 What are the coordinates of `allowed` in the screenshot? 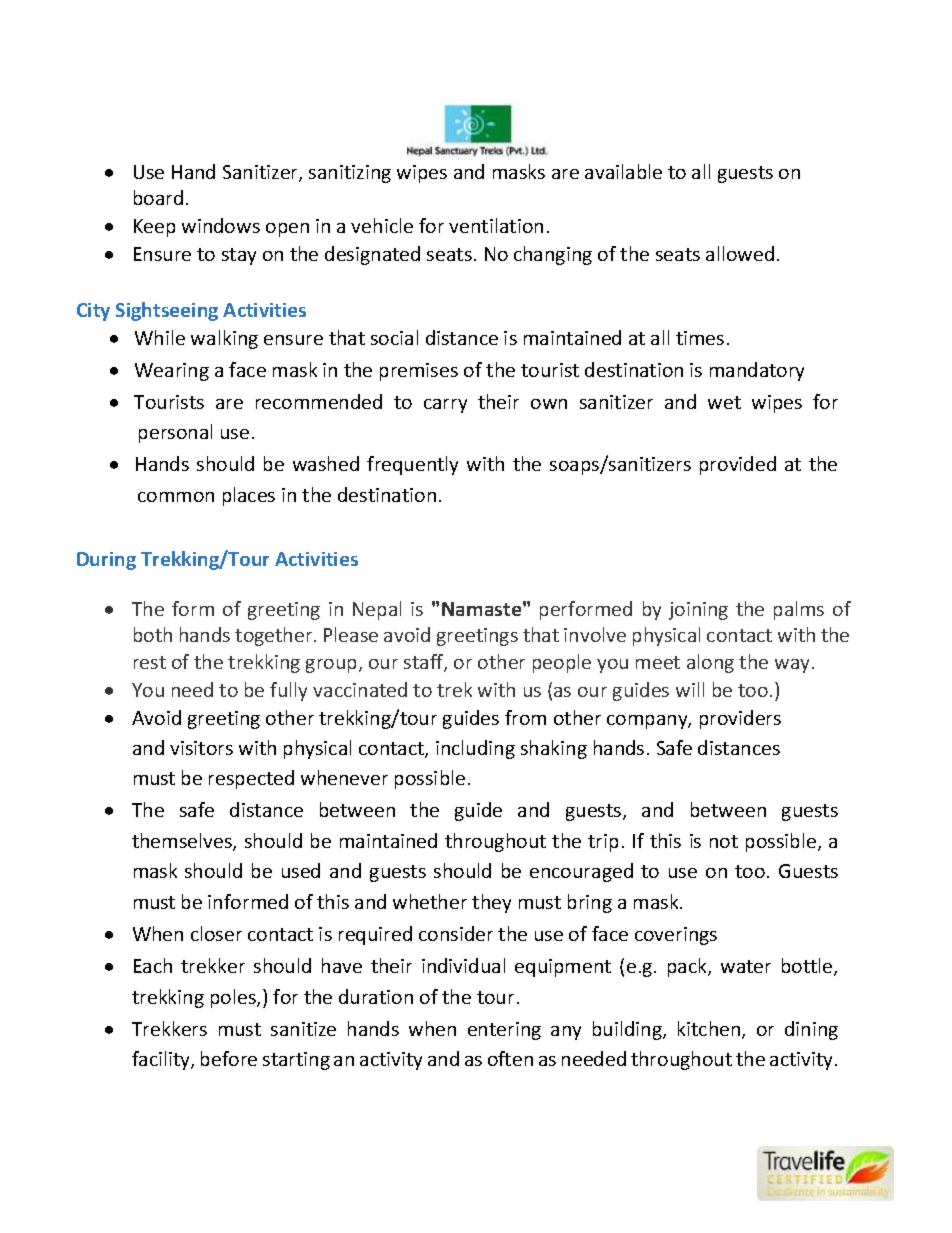 It's located at (740, 253).
